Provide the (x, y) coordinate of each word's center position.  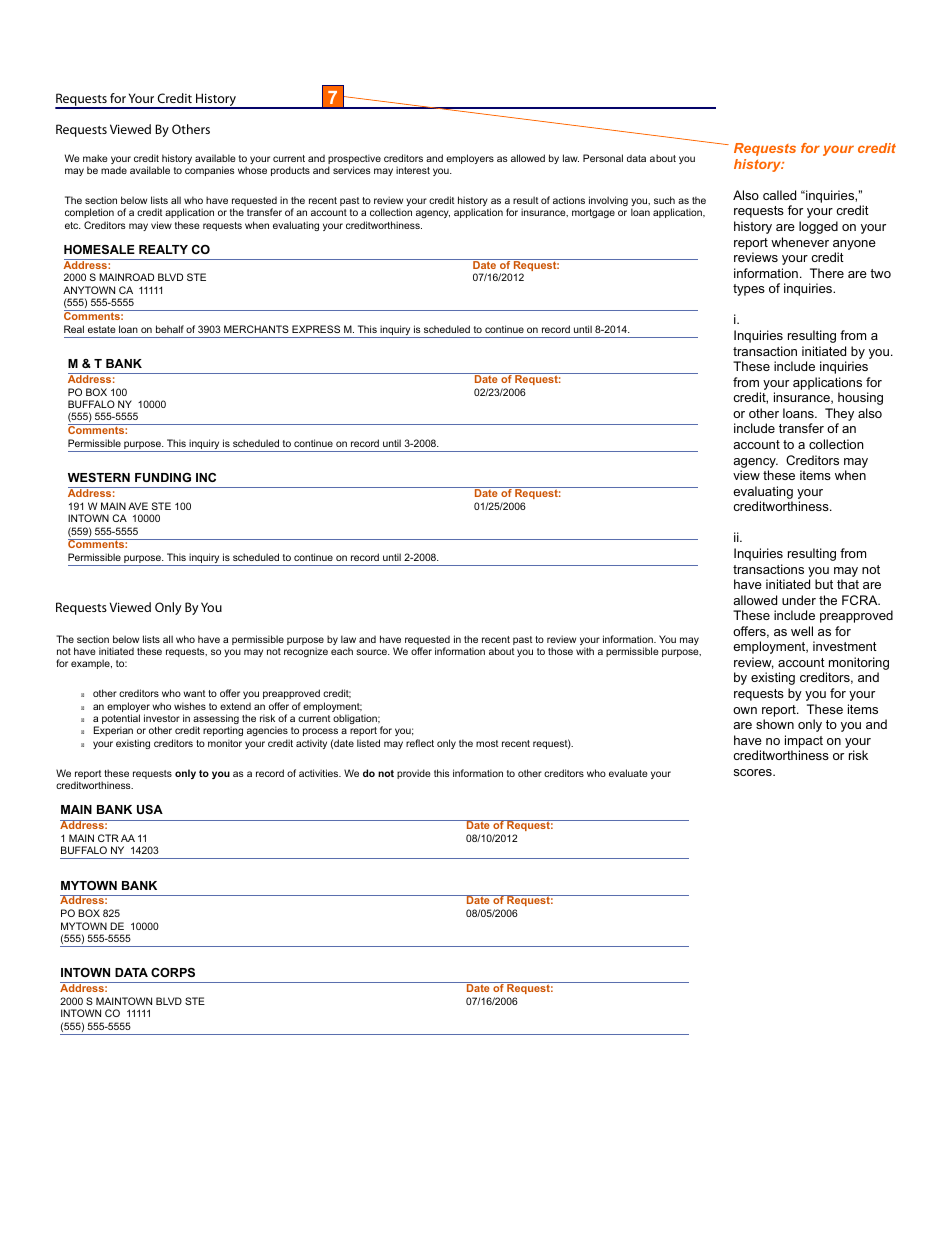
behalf (170, 329)
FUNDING (163, 477)
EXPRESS (316, 329)
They (839, 416)
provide (413, 774)
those (560, 651)
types (749, 290)
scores (754, 772)
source (372, 652)
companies (210, 171)
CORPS (173, 972)
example (91, 664)
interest (413, 170)
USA (150, 809)
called (779, 195)
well (802, 631)
